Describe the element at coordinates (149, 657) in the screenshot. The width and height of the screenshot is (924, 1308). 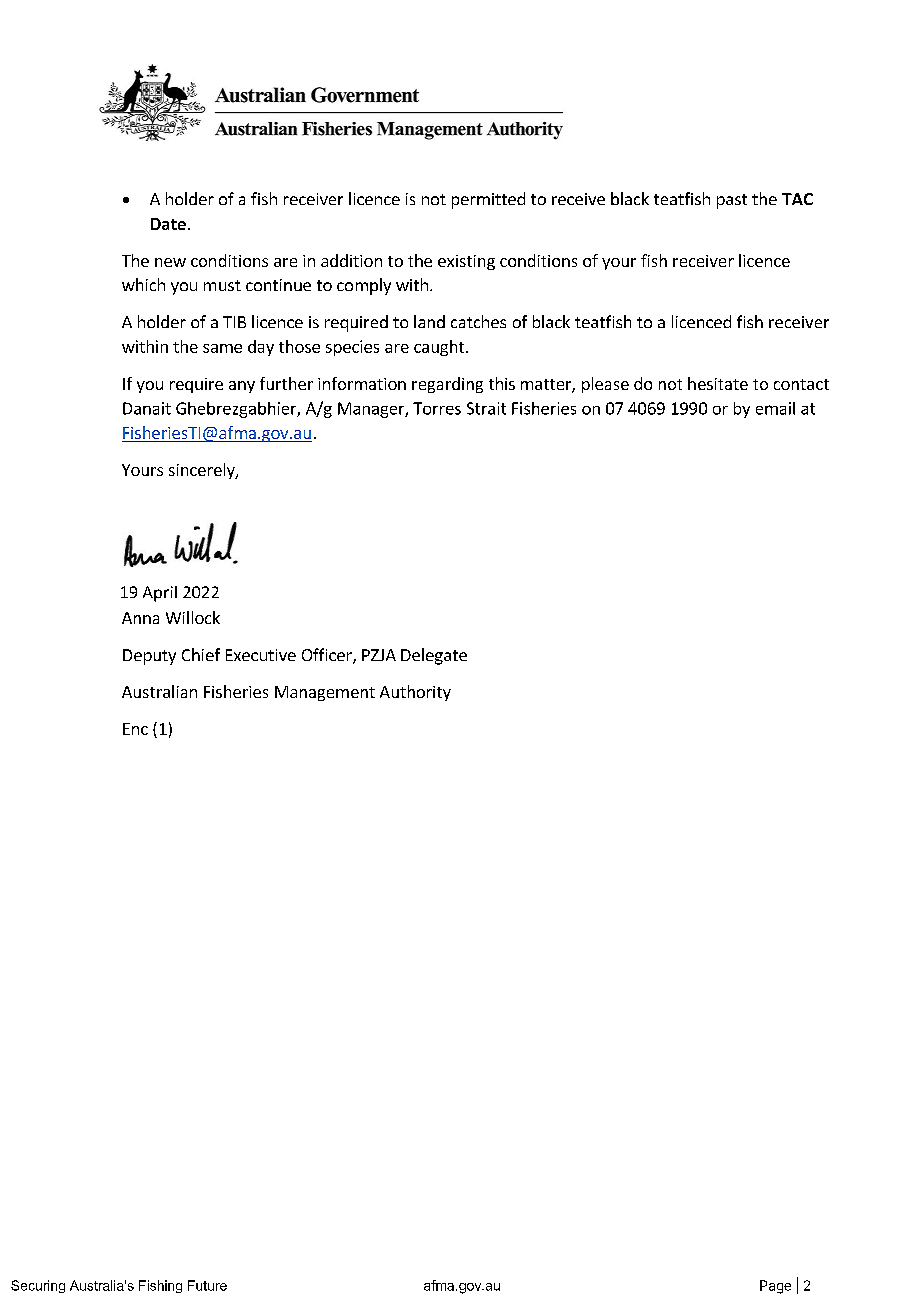
I see `Deputy` at that location.
